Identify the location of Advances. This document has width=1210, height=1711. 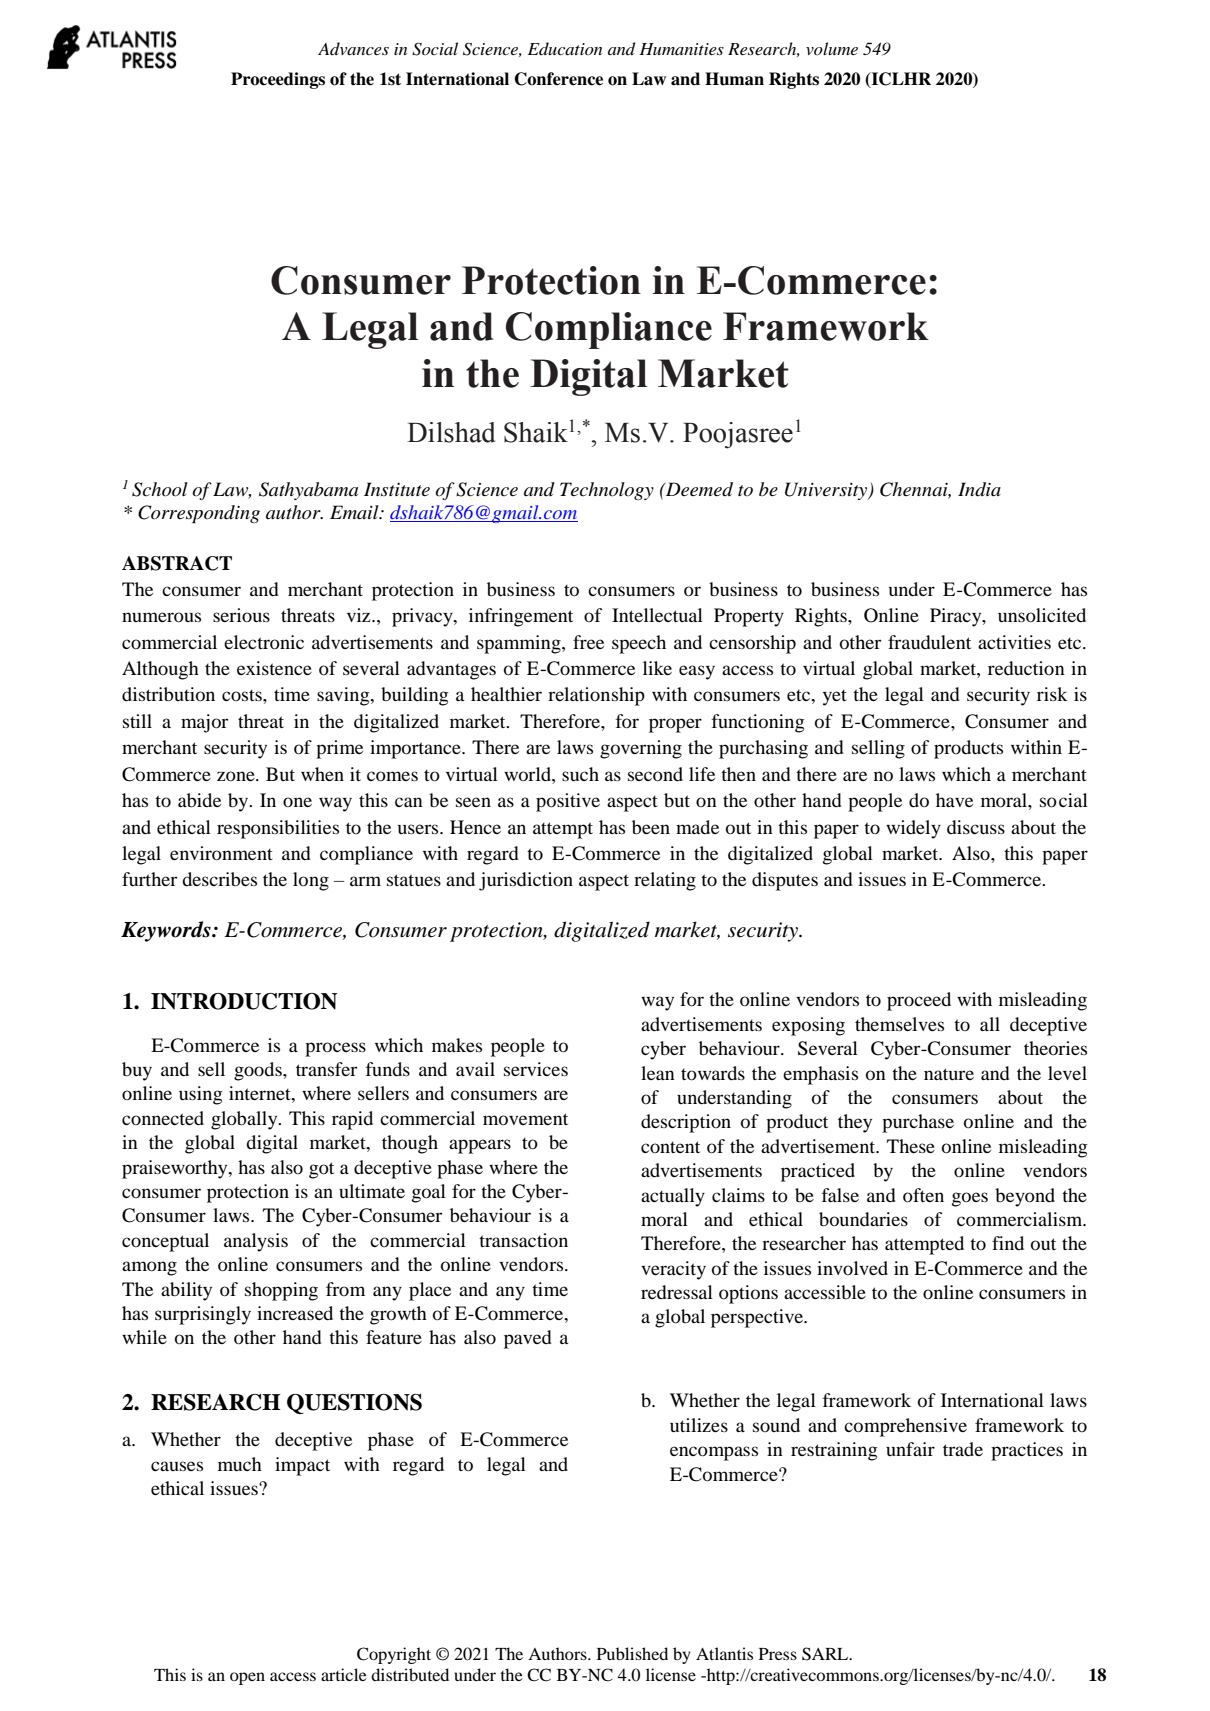
(353, 48).
